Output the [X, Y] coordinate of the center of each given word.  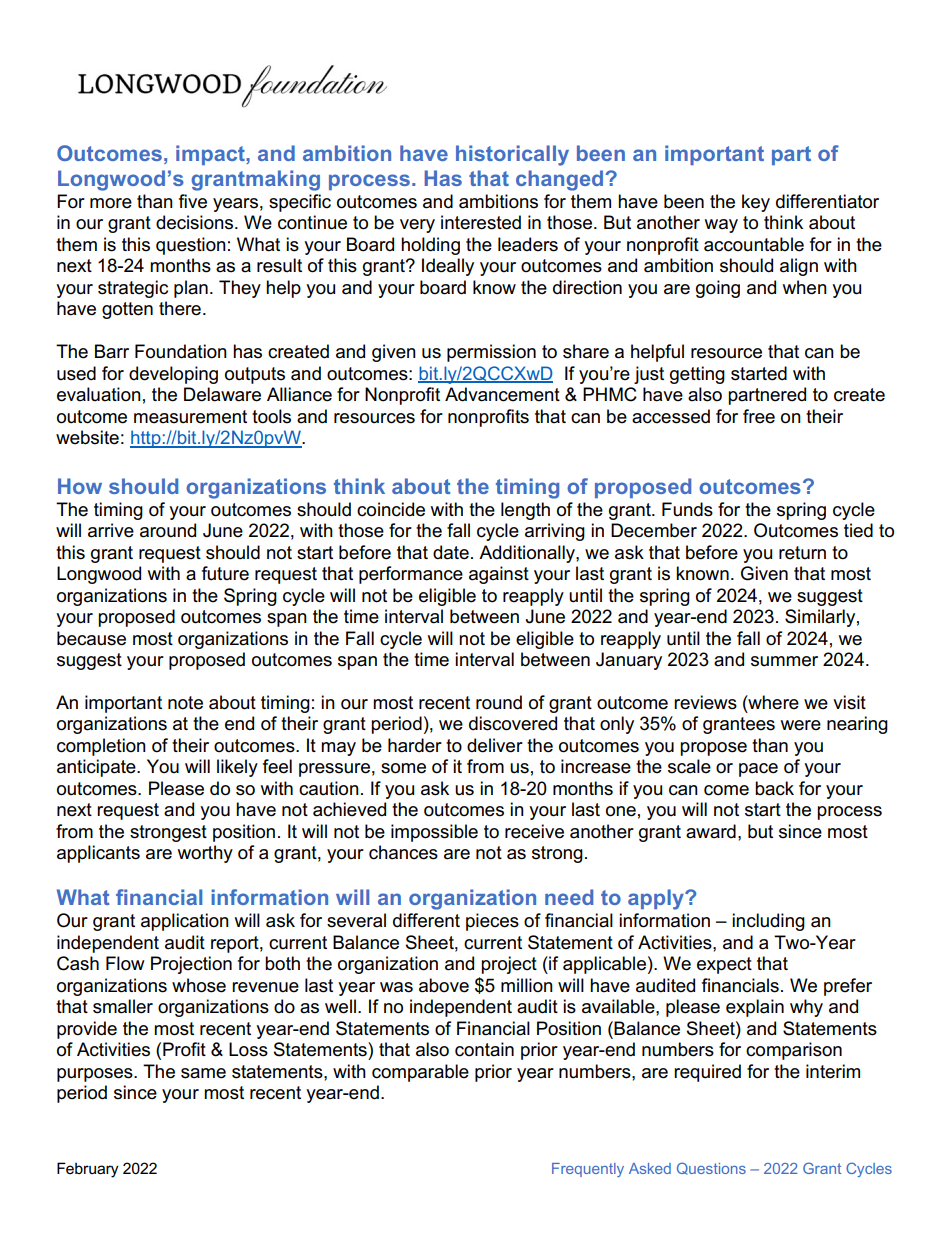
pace [758, 770]
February [88, 1170]
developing [173, 375]
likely [237, 768]
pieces [492, 922]
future [225, 573]
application [185, 922]
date [451, 552]
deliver [495, 745]
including [768, 922]
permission [491, 353]
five [193, 201]
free [759, 416]
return [802, 553]
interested [481, 222]
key [756, 203]
